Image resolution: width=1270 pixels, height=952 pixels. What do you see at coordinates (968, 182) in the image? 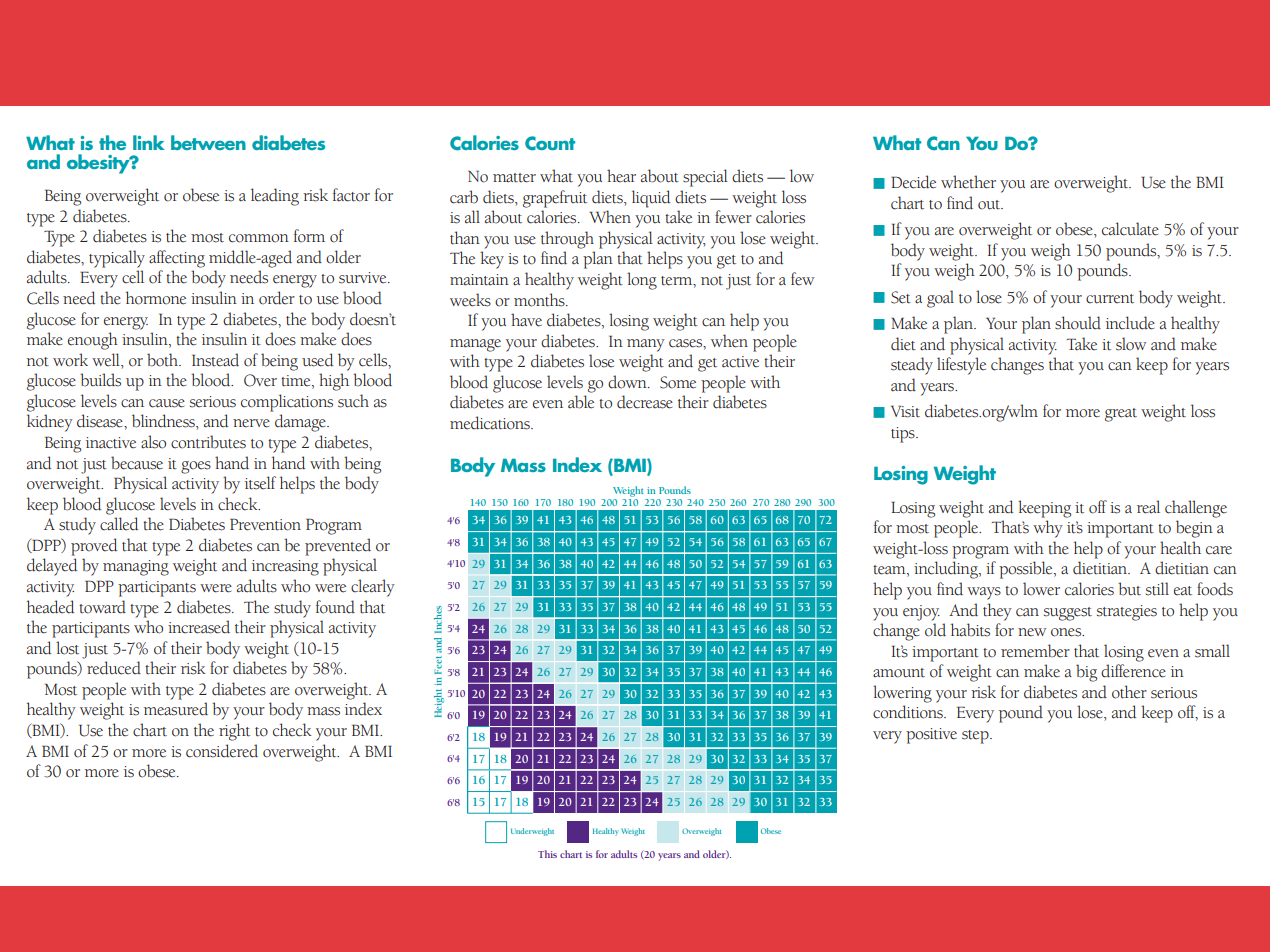
I see `whether` at bounding box center [968, 182].
